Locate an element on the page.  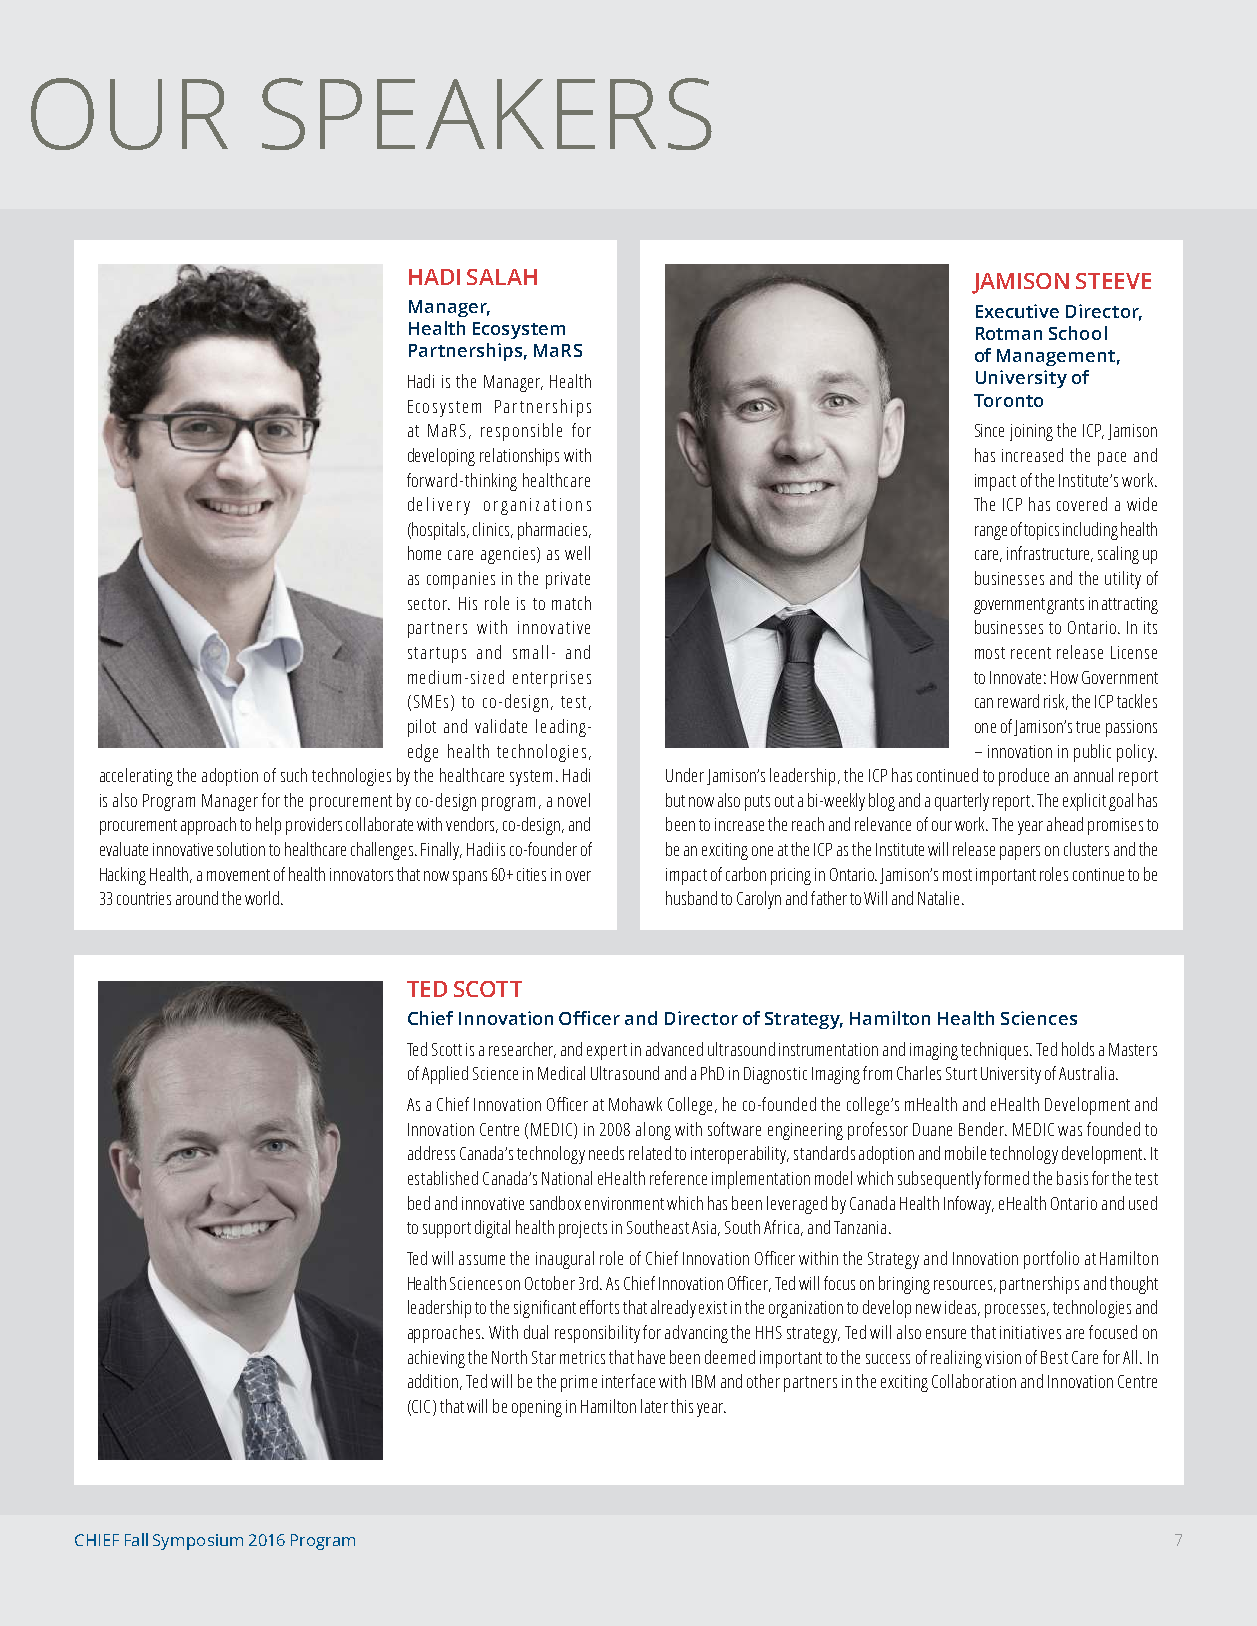
help is located at coordinates (268, 826).
